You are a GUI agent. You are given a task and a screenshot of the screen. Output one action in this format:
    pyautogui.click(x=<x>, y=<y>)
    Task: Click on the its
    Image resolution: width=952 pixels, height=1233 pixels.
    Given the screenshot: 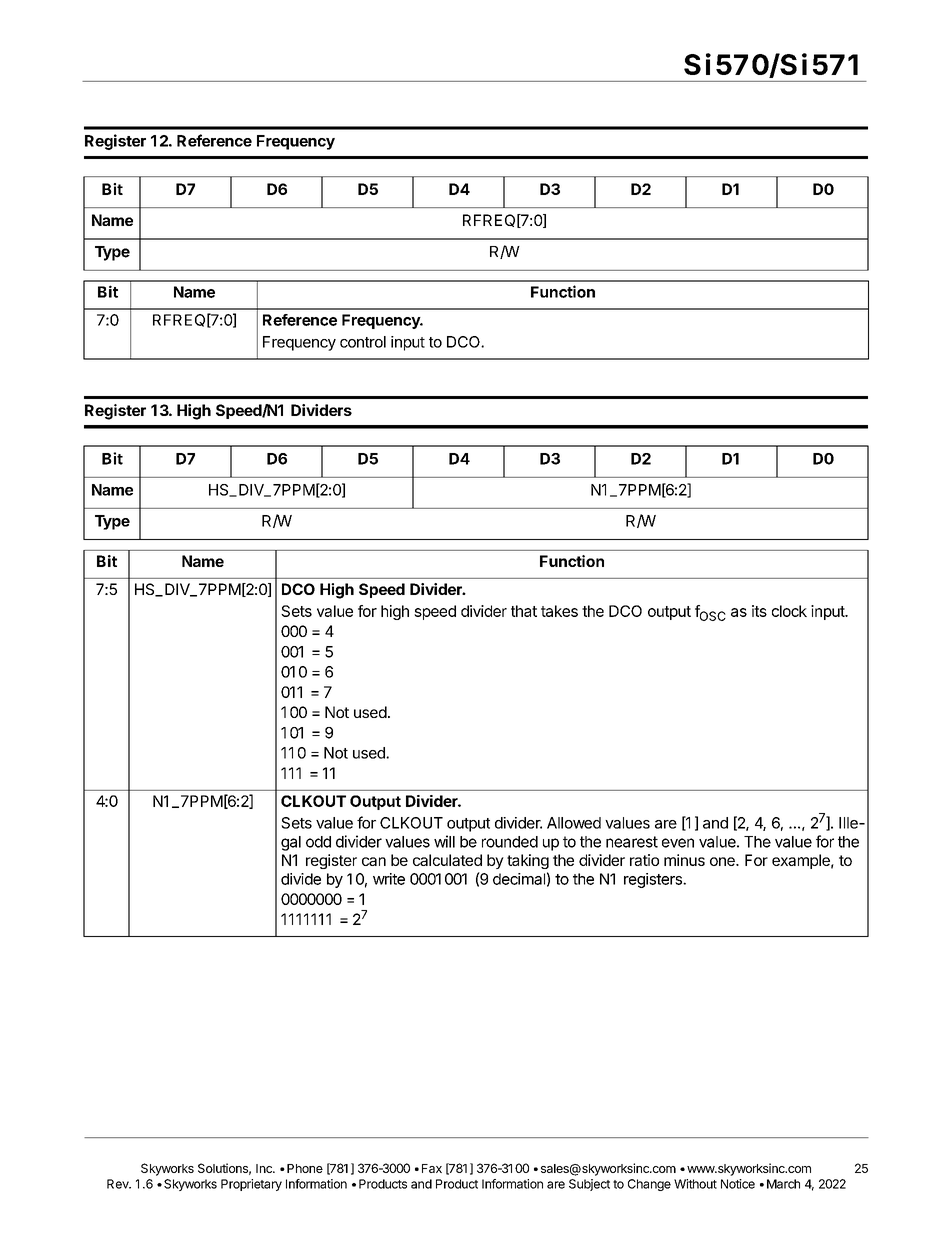 What is the action you would take?
    pyautogui.click(x=759, y=611)
